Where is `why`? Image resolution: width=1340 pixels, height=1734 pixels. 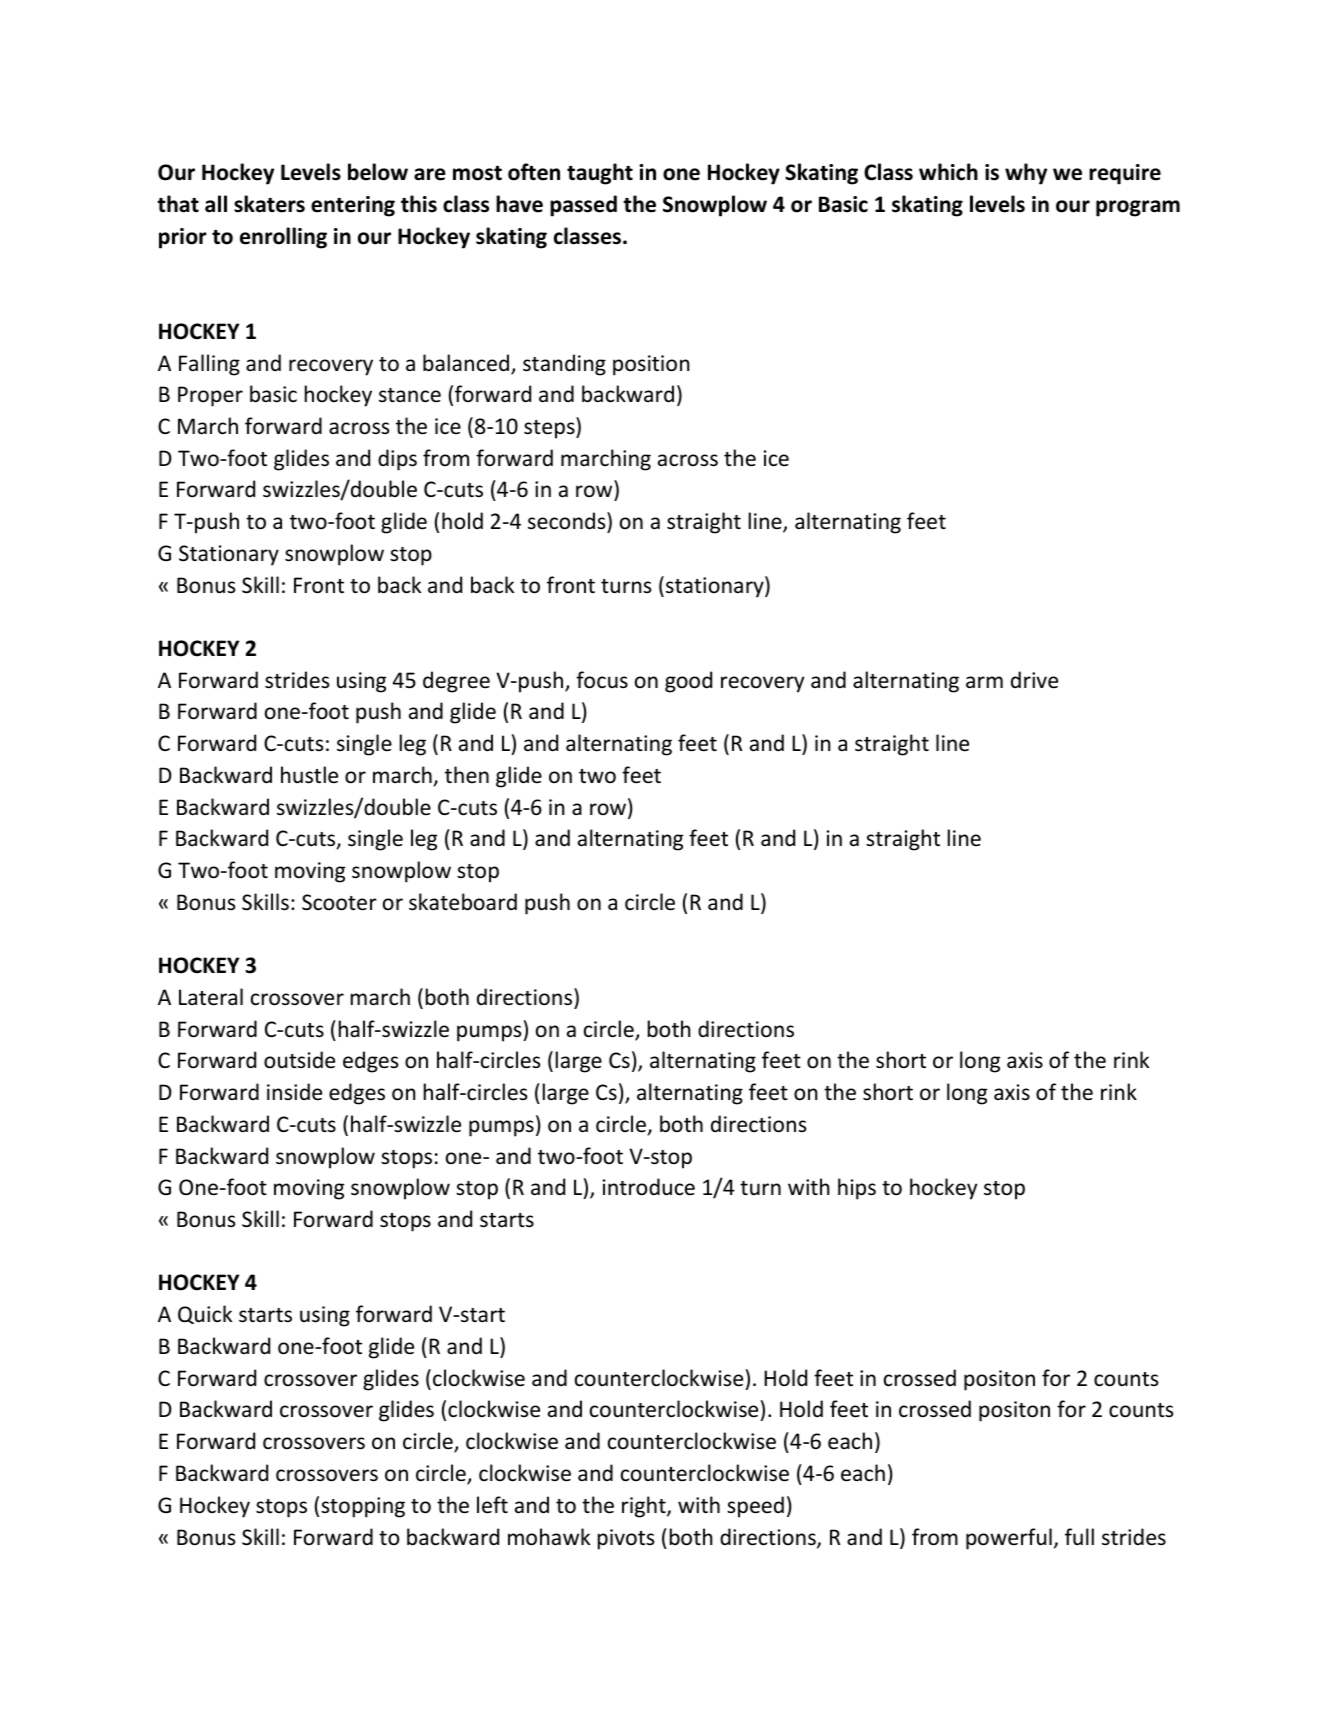
why is located at coordinates (1026, 174).
